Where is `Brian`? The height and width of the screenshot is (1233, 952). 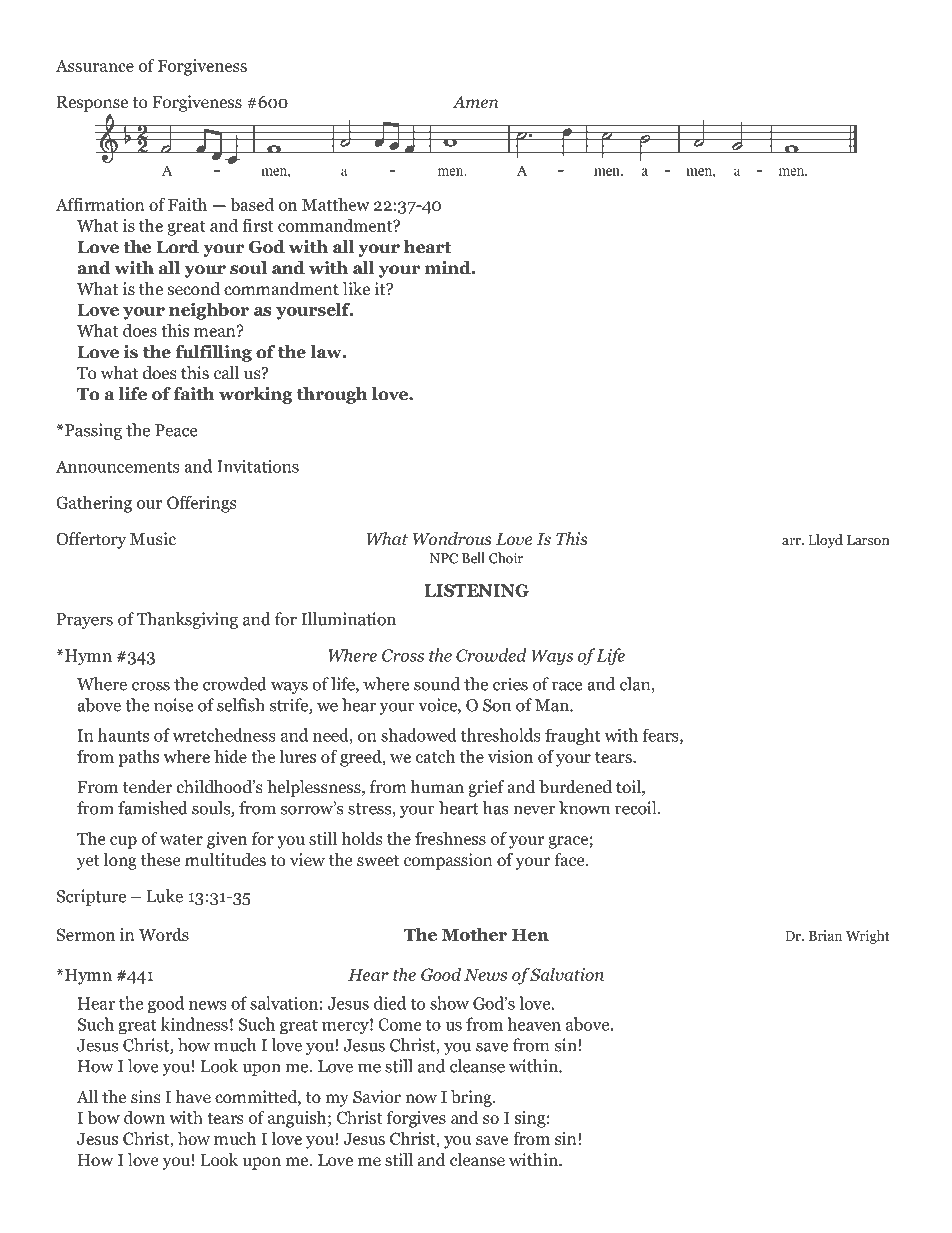 Brian is located at coordinates (825, 935).
